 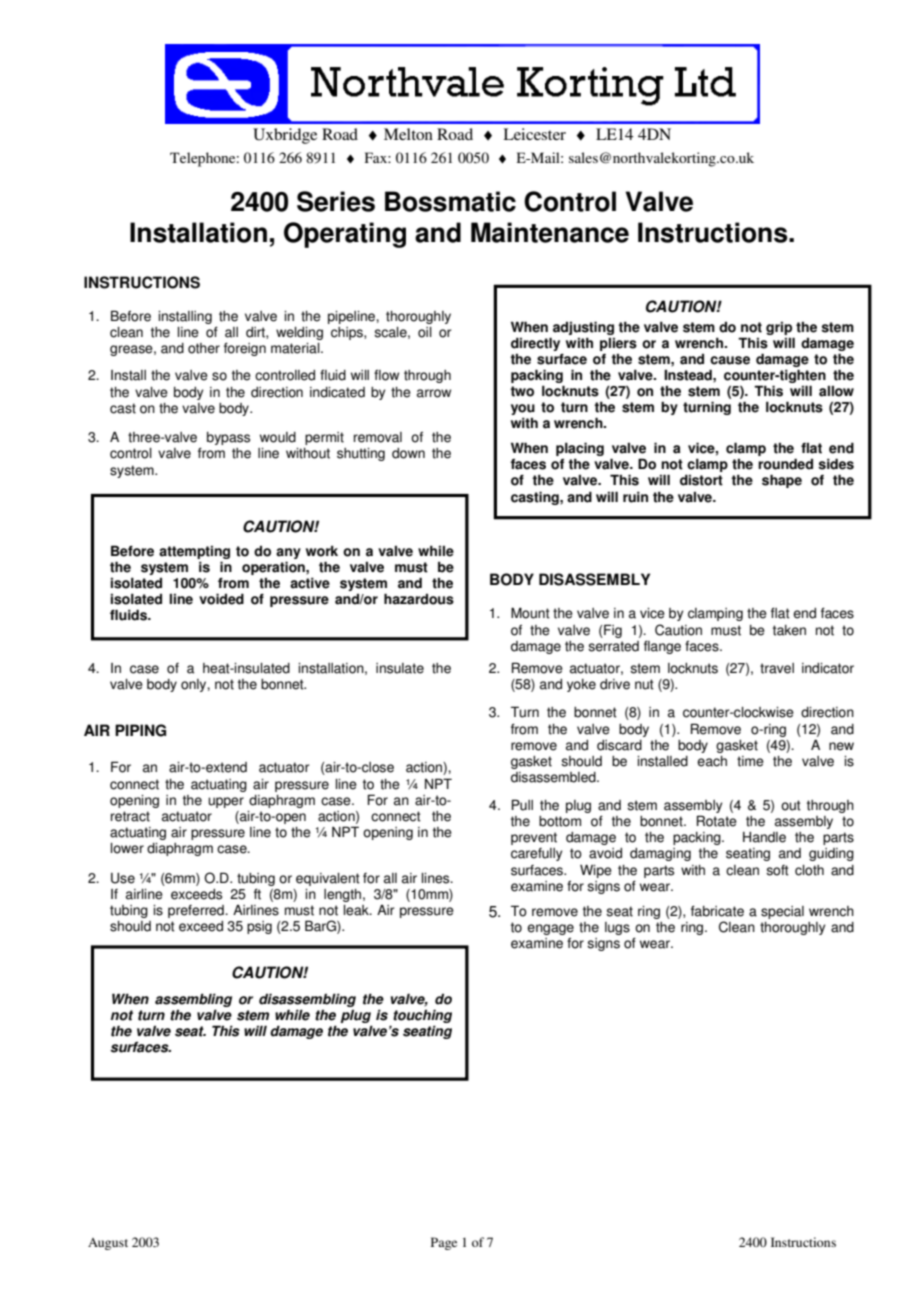 What do you see at coordinates (336, 201) in the screenshot?
I see `Series` at bounding box center [336, 201].
